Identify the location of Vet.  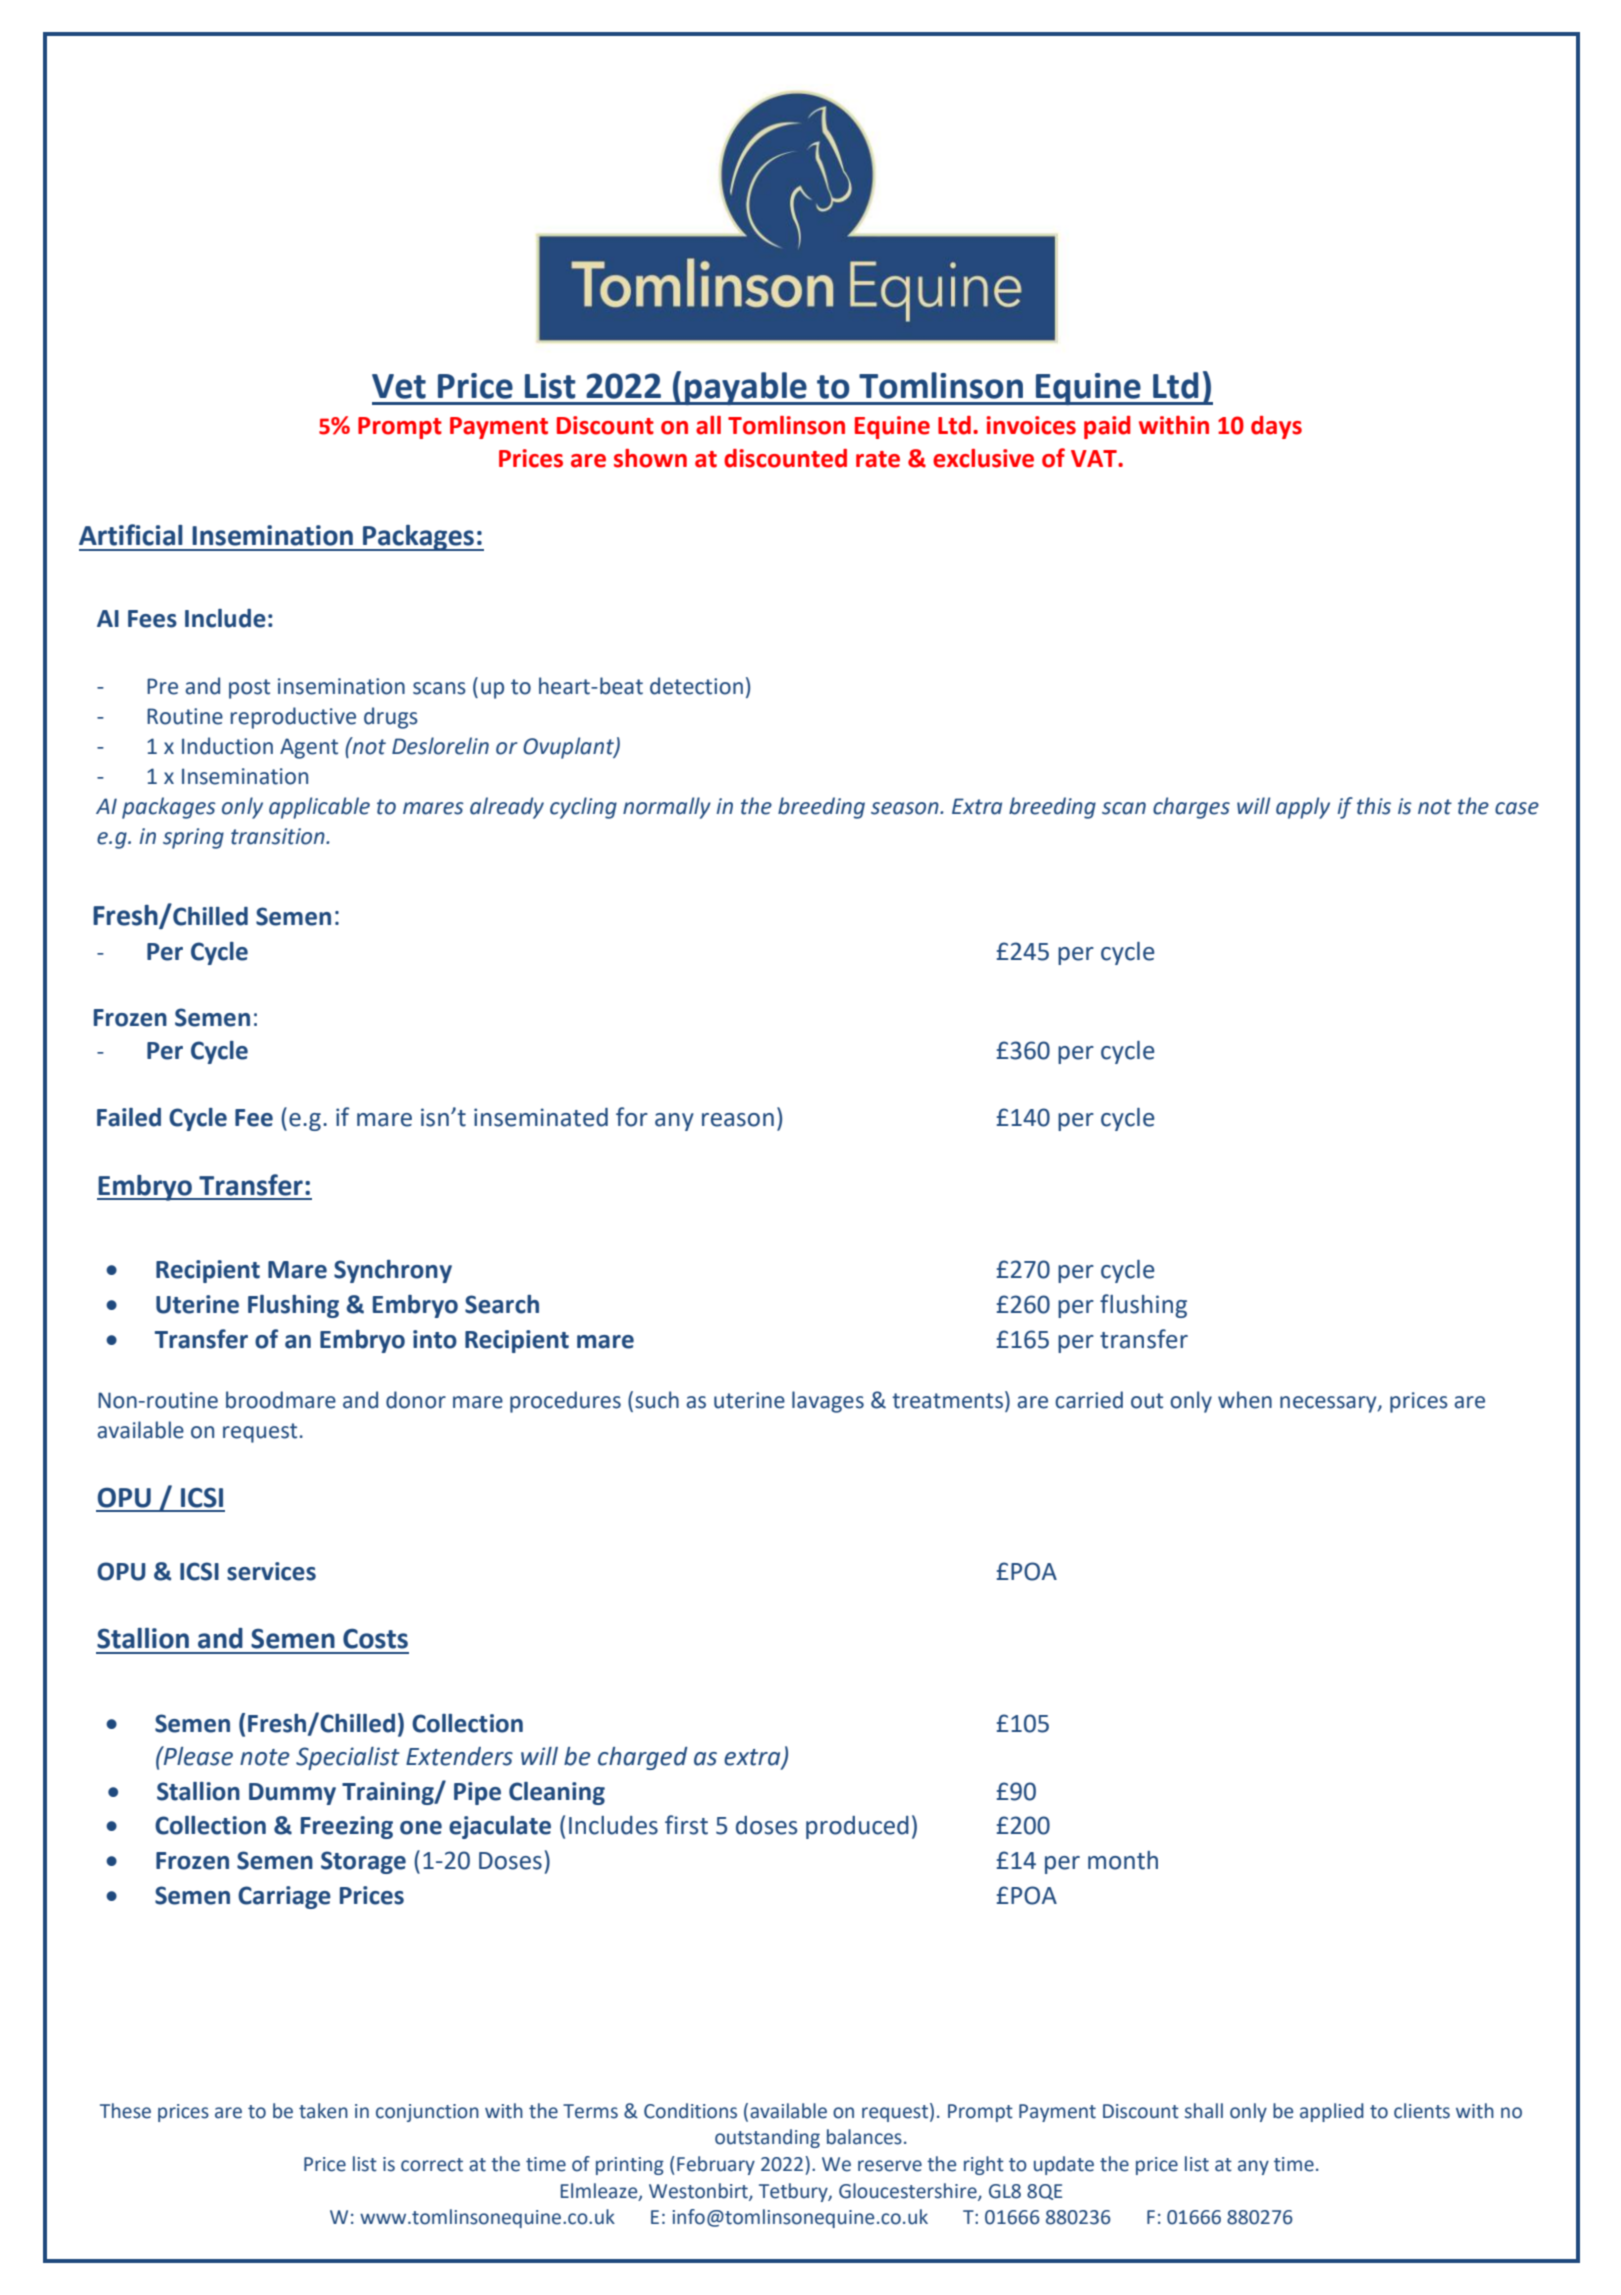
(399, 386).
